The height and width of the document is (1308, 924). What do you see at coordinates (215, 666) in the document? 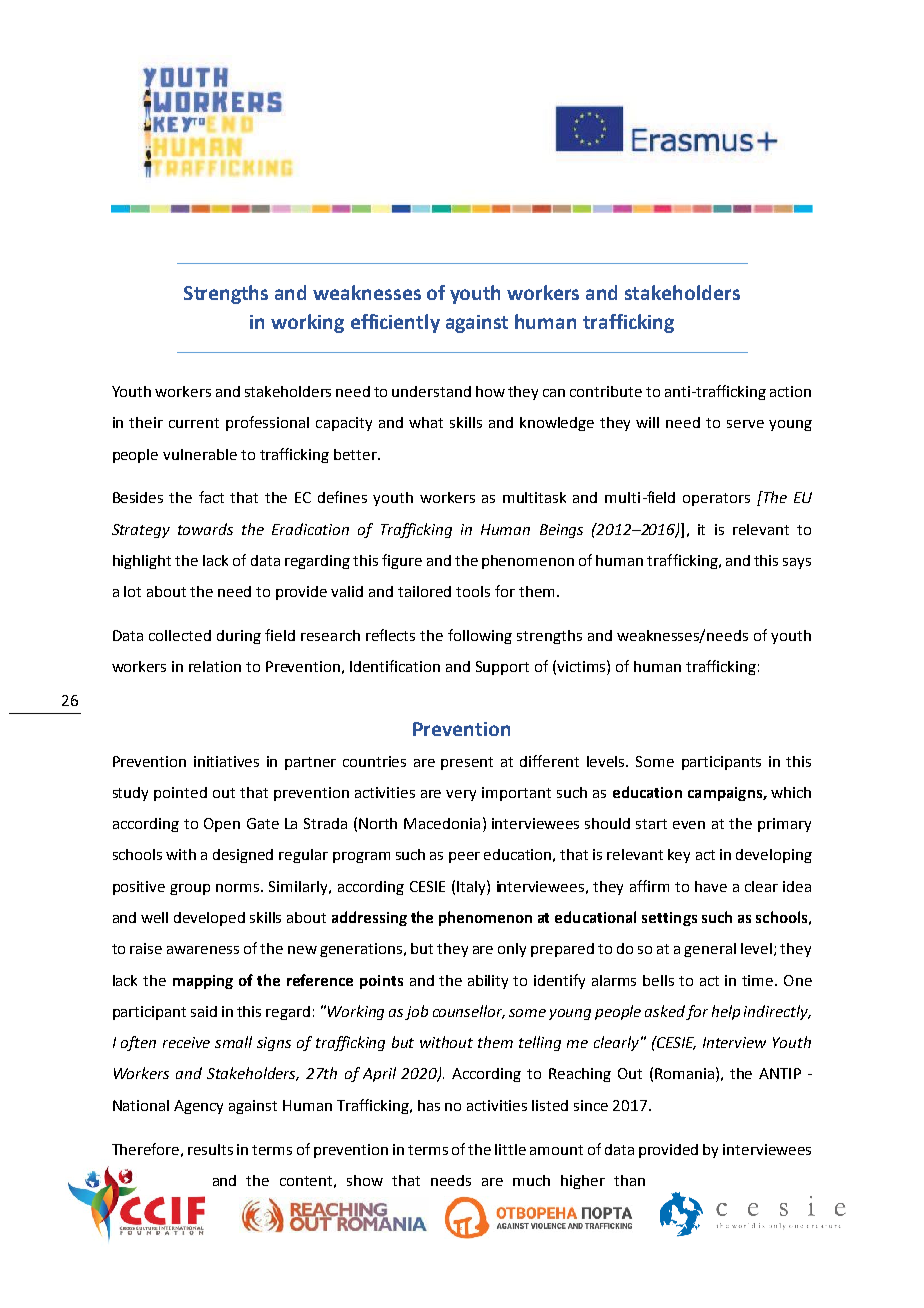
I see `relation` at bounding box center [215, 666].
